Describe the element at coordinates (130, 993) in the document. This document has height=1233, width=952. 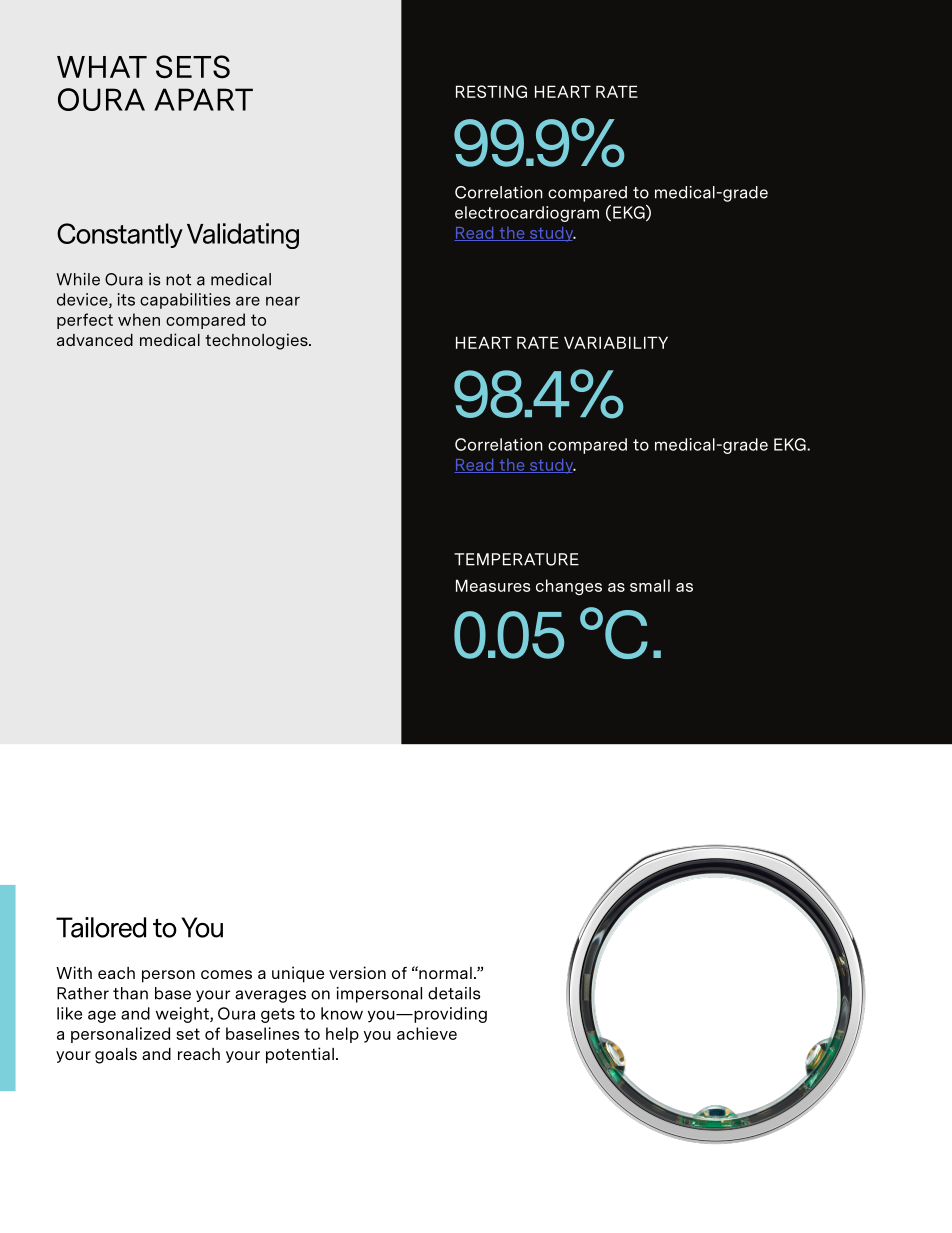
I see `than` at that location.
